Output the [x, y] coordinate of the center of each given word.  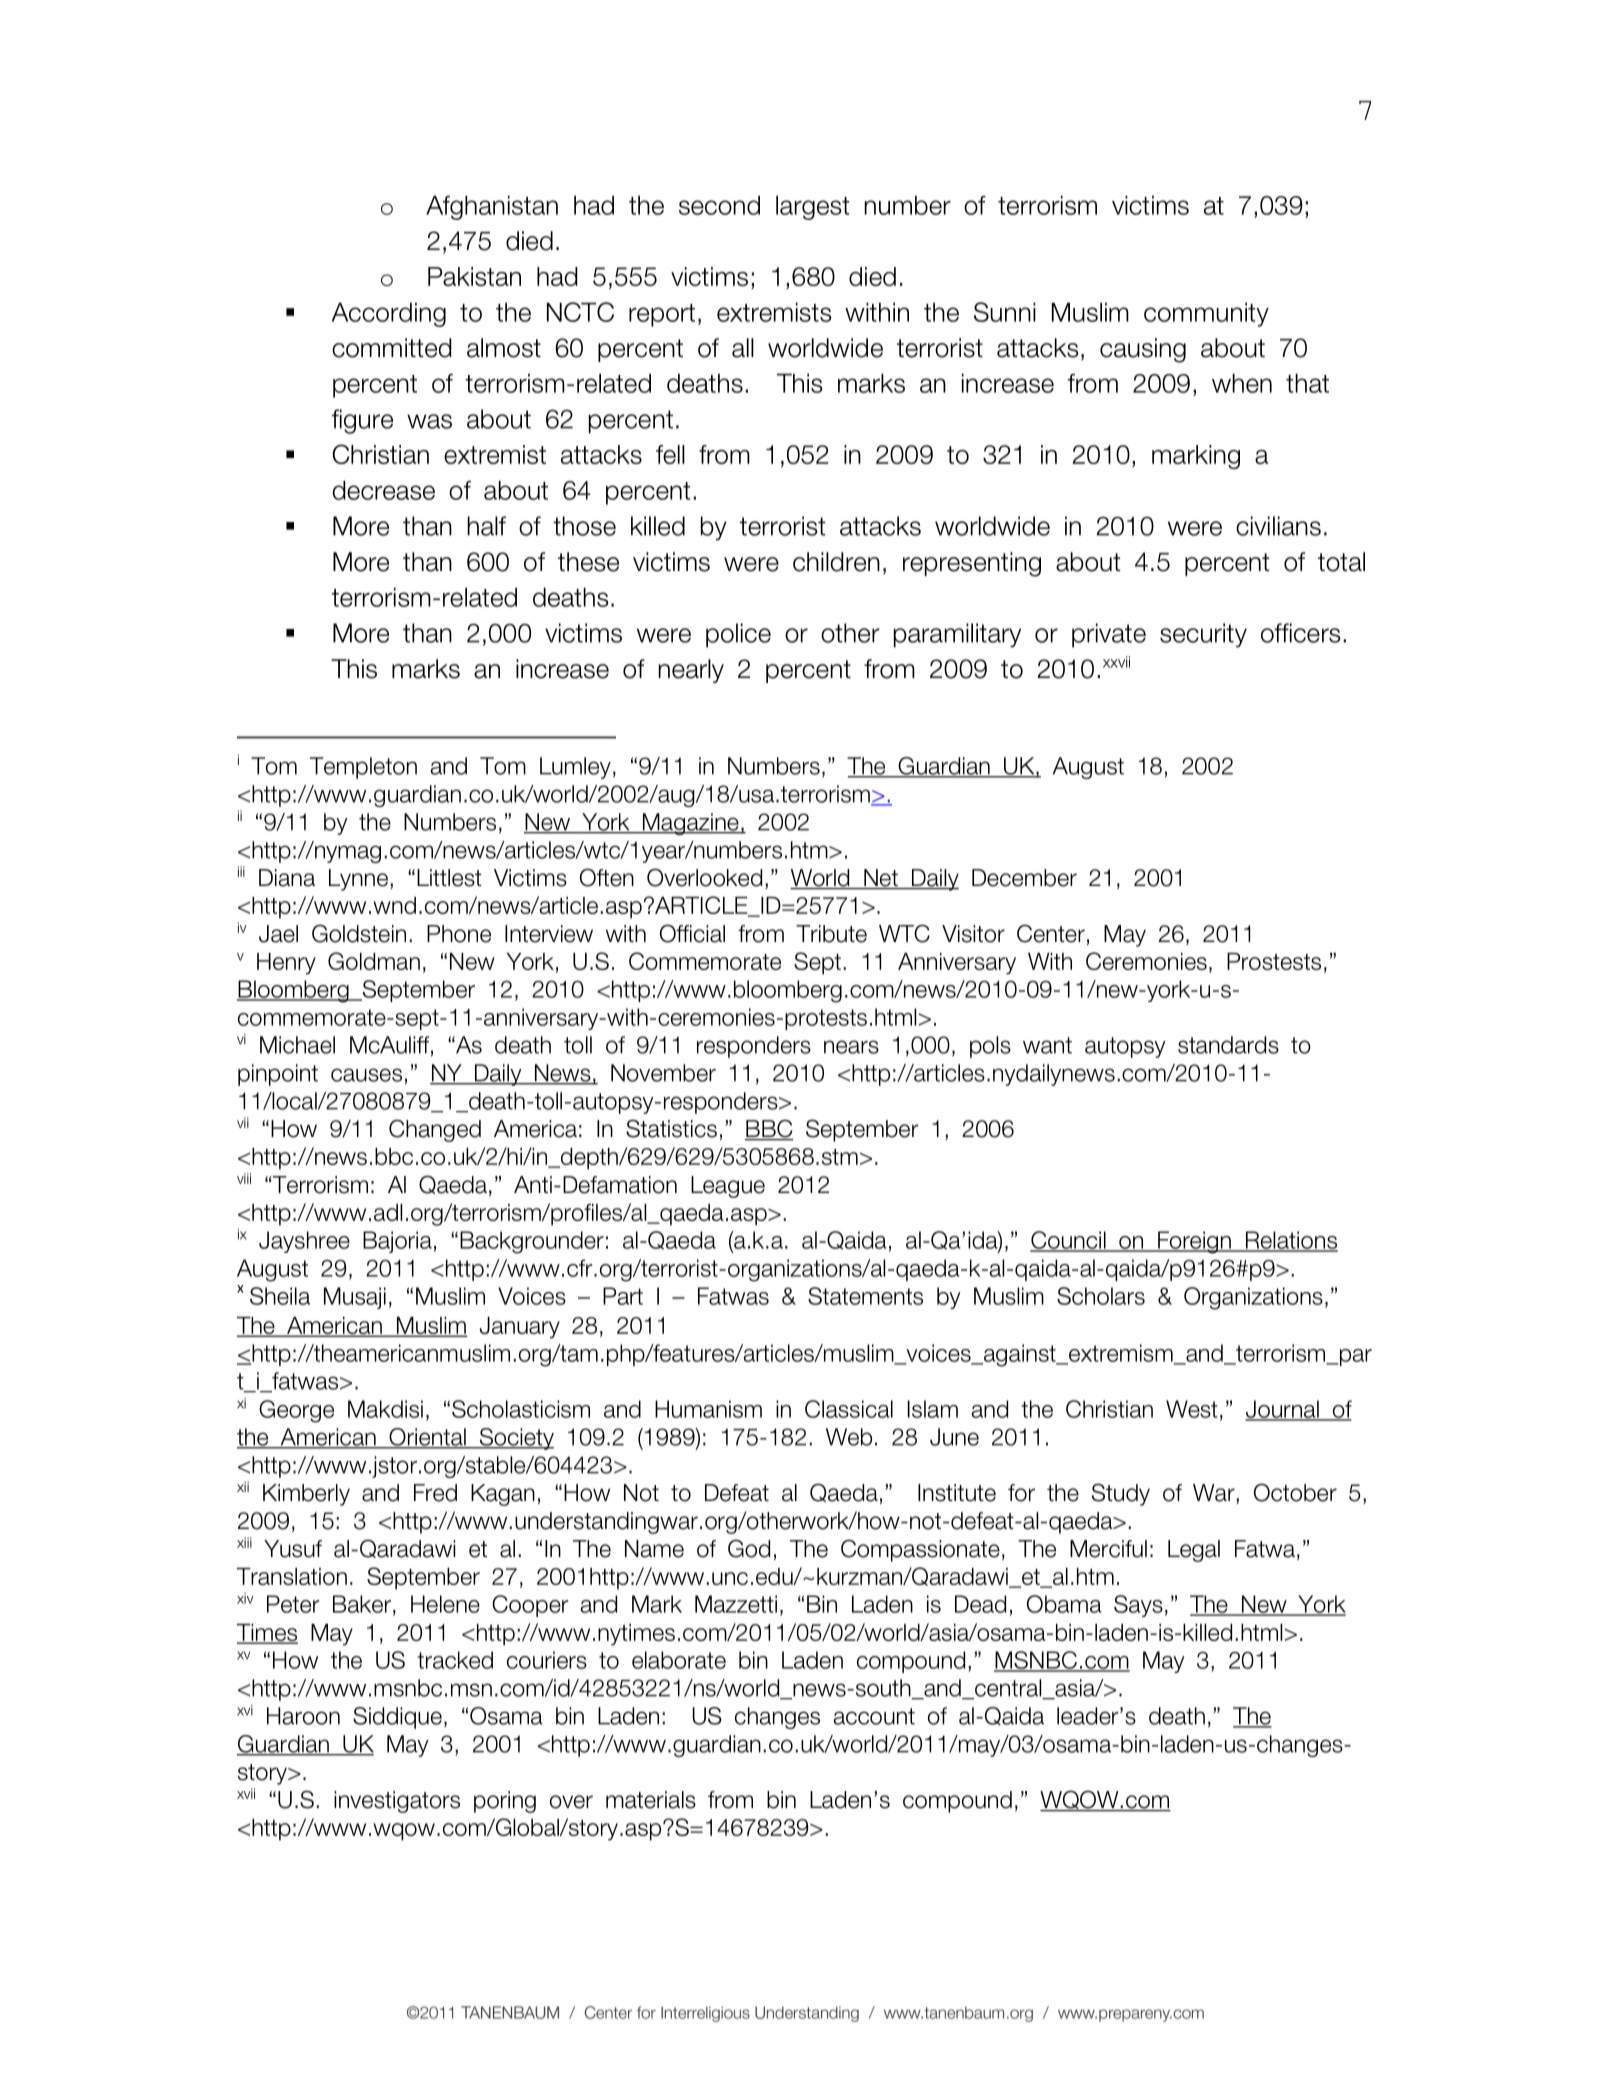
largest [812, 207]
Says [1138, 1606]
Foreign [1194, 1242]
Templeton [363, 768]
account [874, 1716]
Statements [865, 1296]
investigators [397, 1802]
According [389, 314]
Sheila [280, 1296]
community [1206, 314]
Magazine [690, 824]
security [1203, 635]
